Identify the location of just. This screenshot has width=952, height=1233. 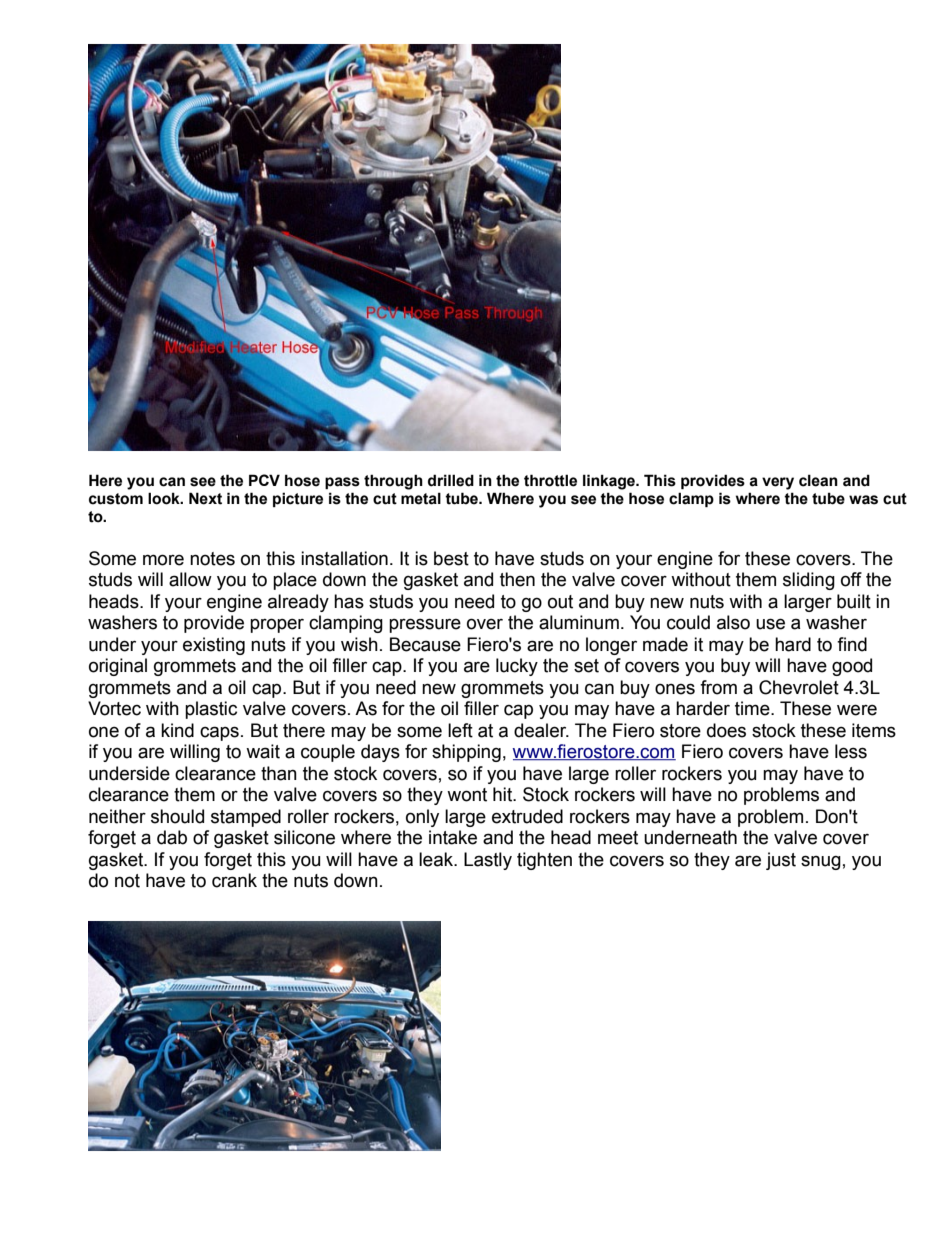
(781, 861).
